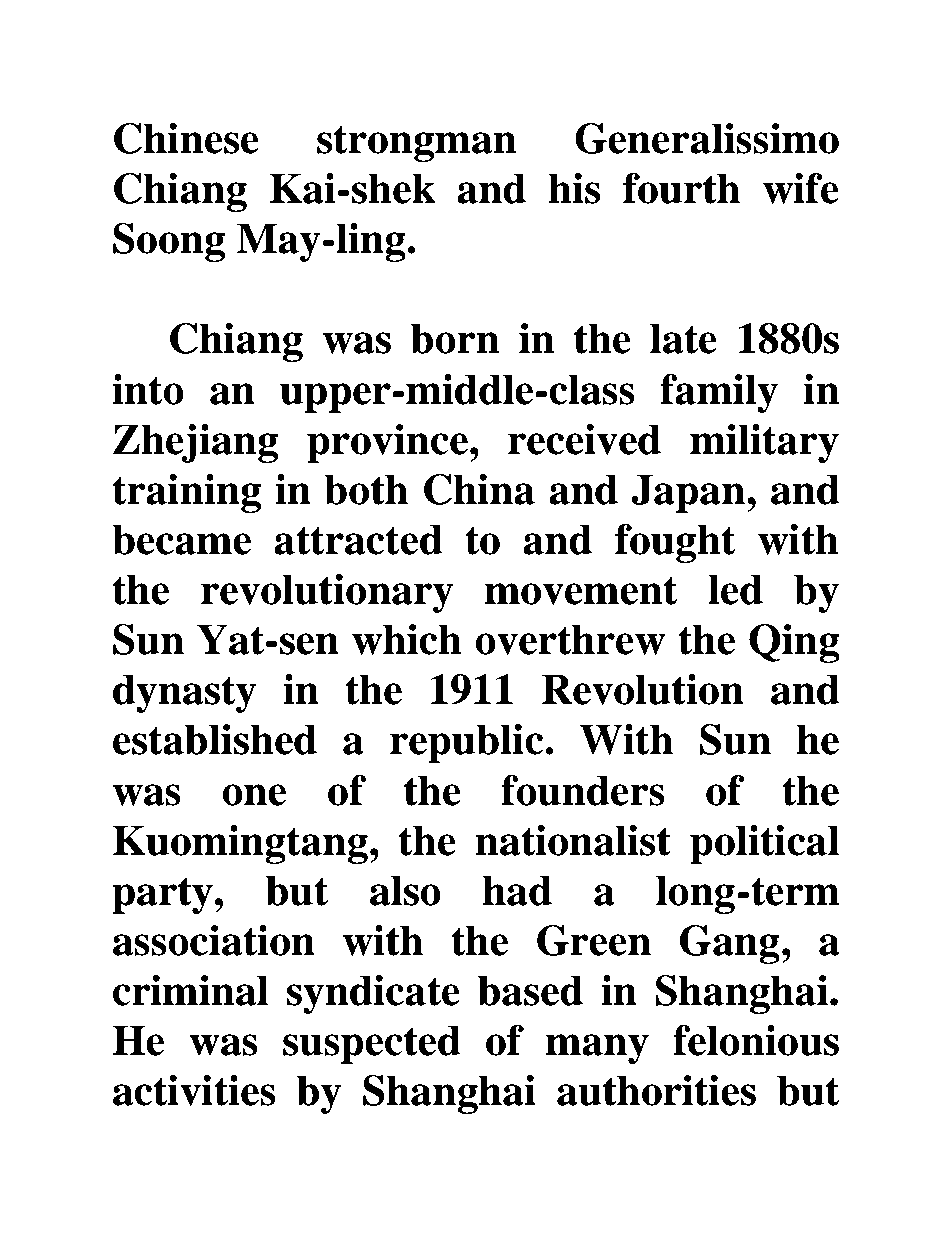  I want to click on suspected, so click(372, 1044).
